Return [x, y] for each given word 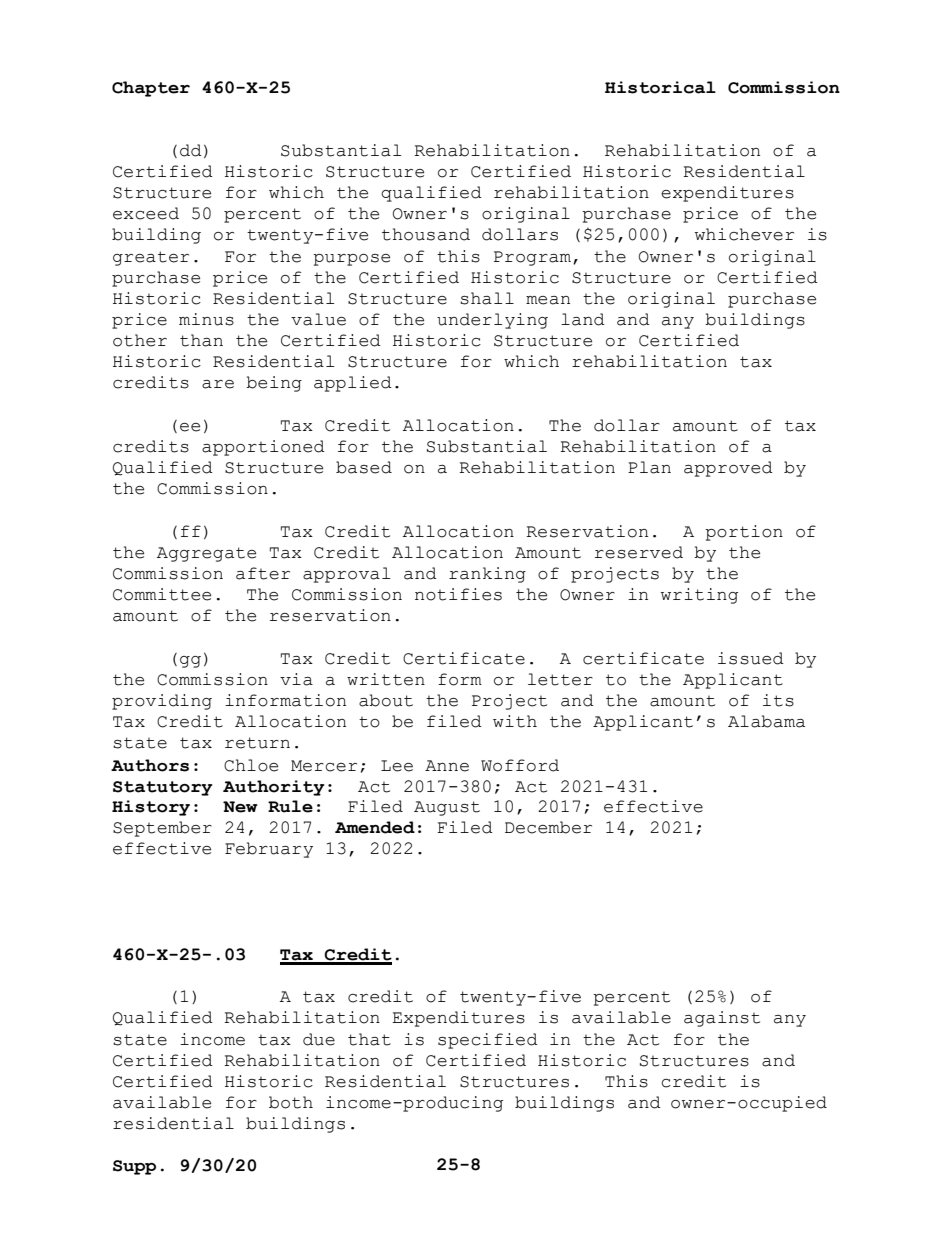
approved [728, 469]
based [364, 467]
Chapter [151, 89]
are [218, 384]
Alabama [766, 721]
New [240, 807]
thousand [426, 234]
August [447, 808]
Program [532, 258]
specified [488, 1041]
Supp [134, 1167]
